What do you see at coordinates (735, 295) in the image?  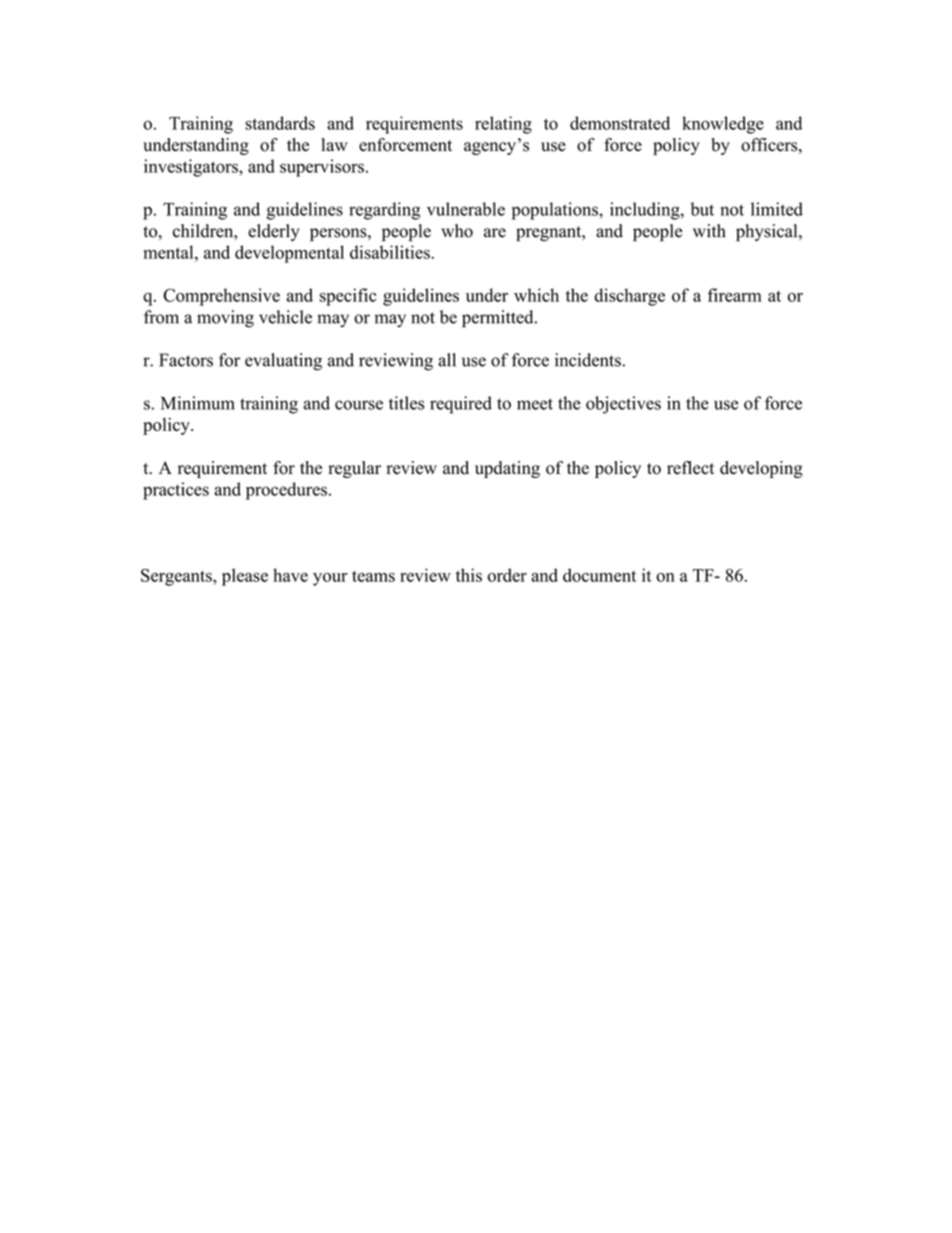 I see `firearm` at bounding box center [735, 295].
